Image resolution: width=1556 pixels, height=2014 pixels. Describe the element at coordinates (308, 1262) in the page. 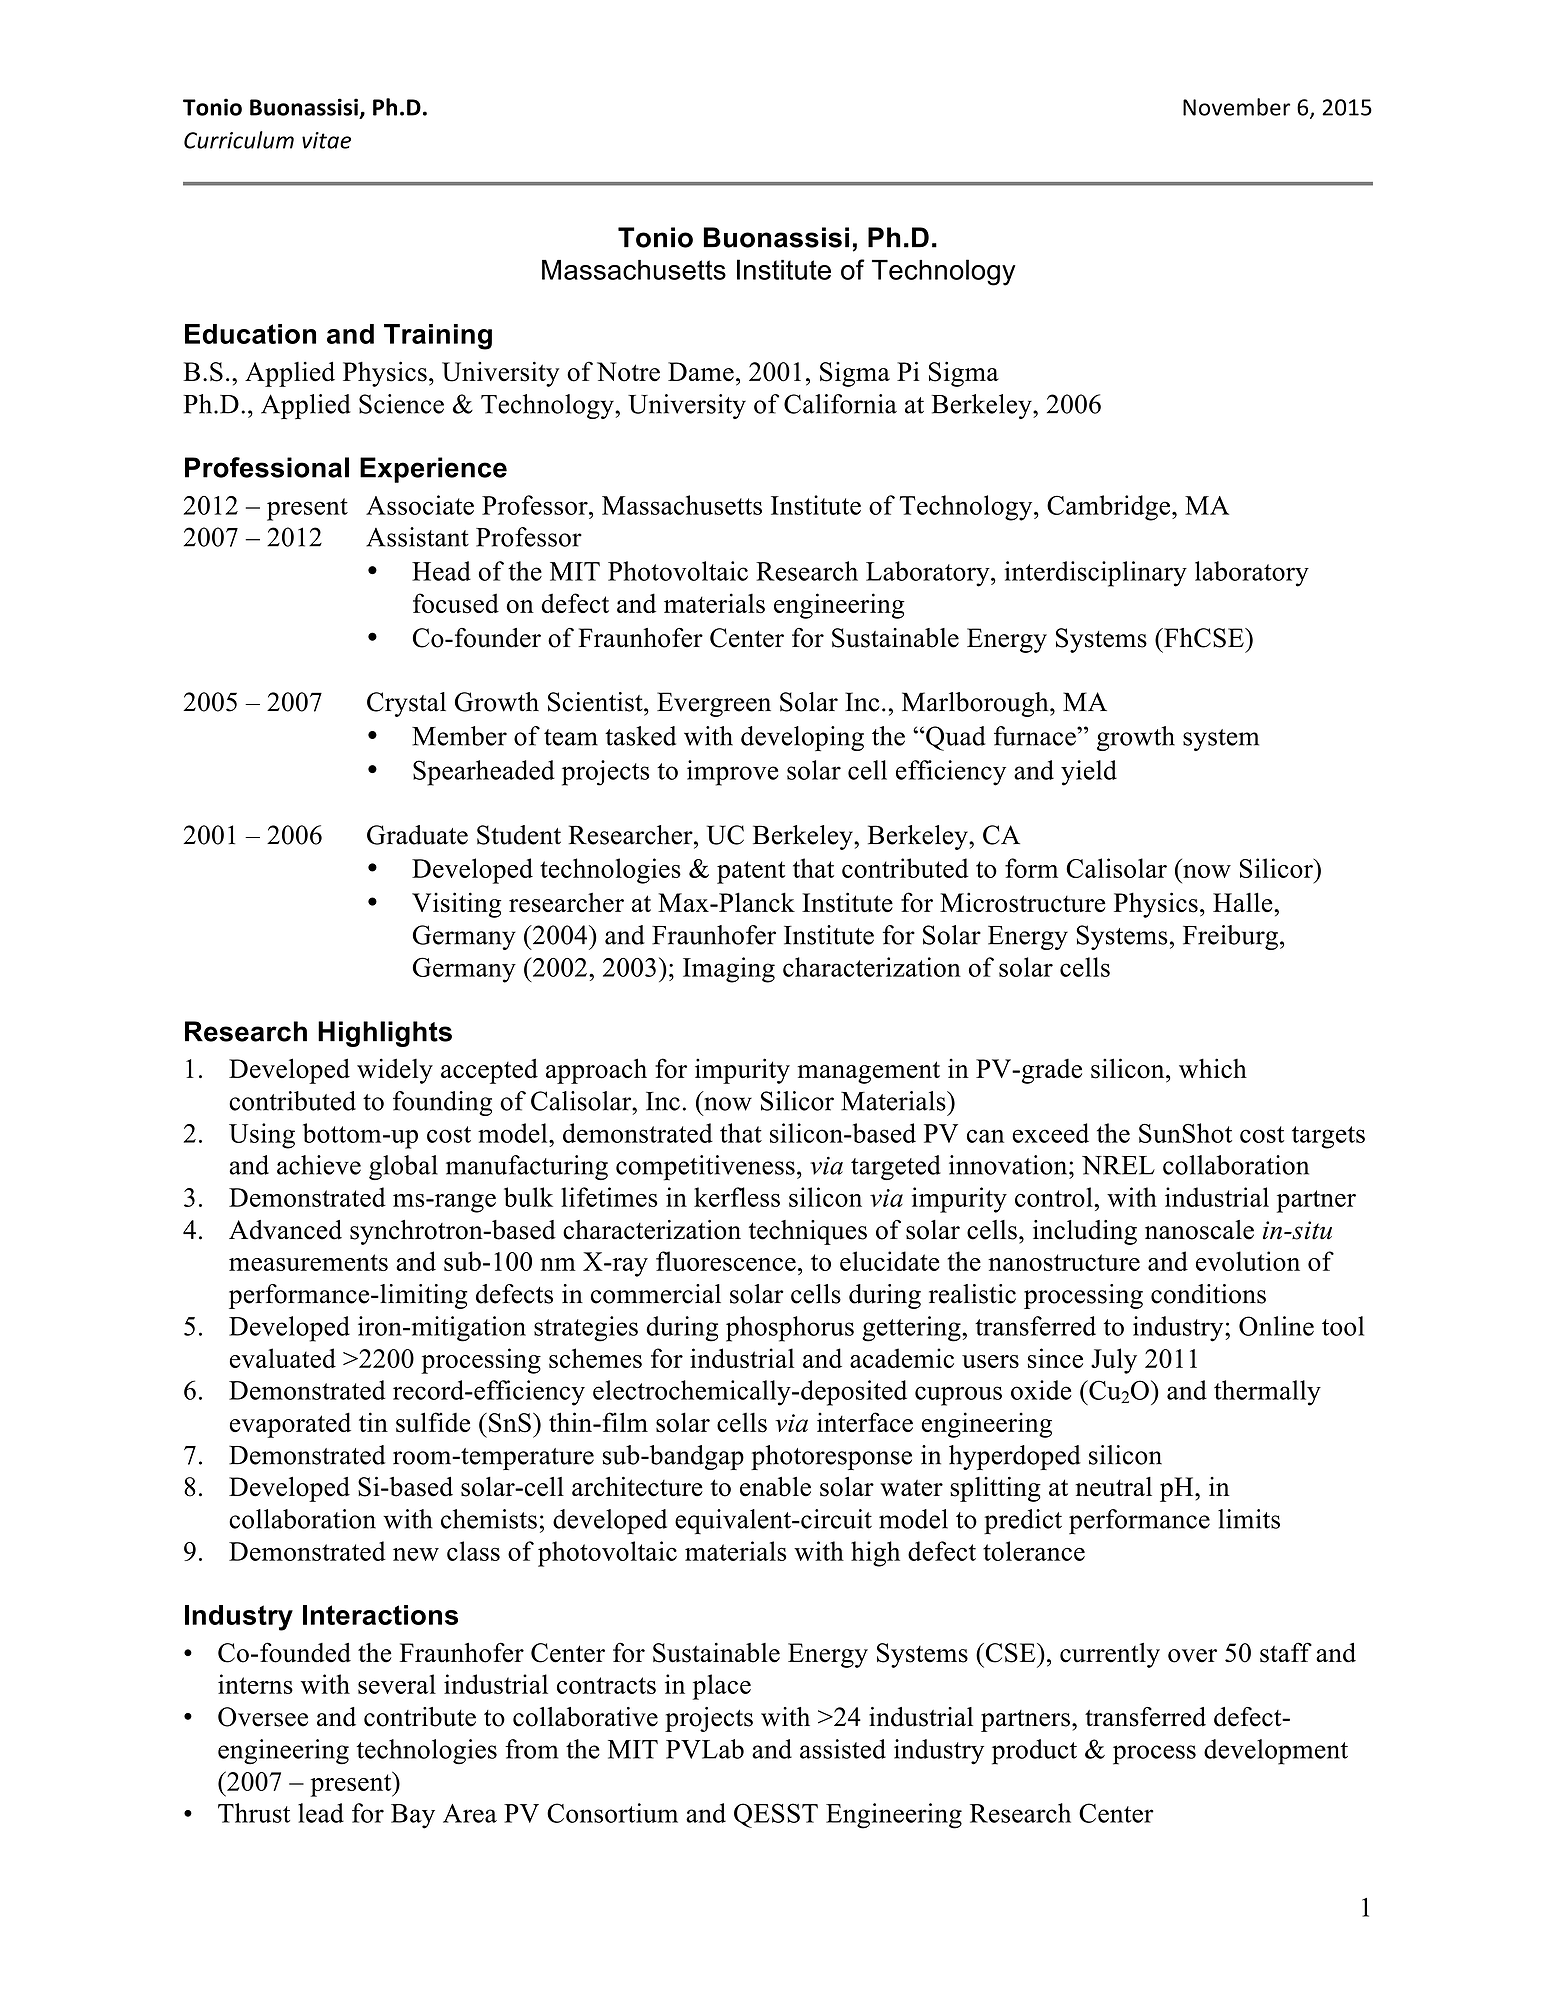

I see `measurements` at that location.
